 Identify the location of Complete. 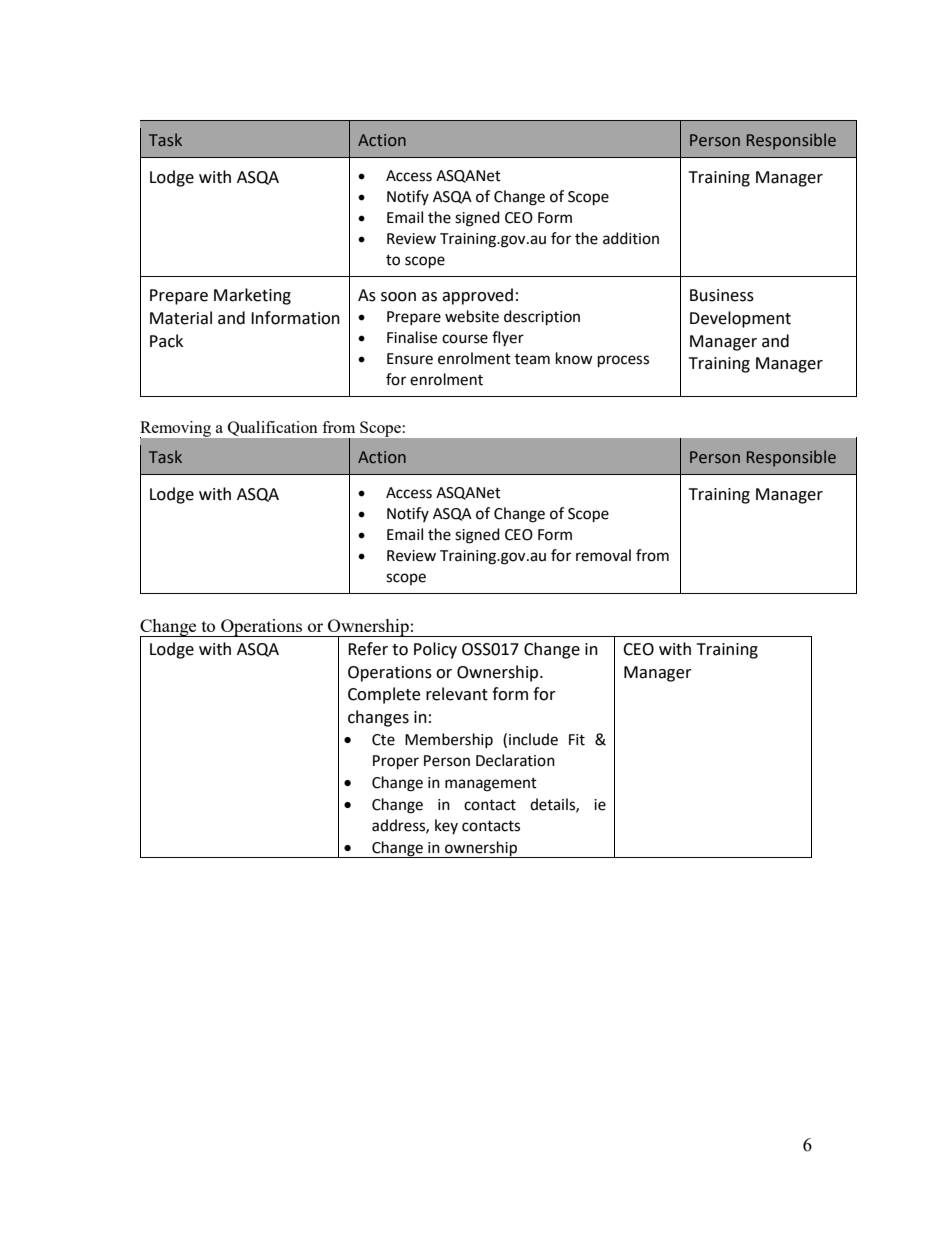
(384, 695).
